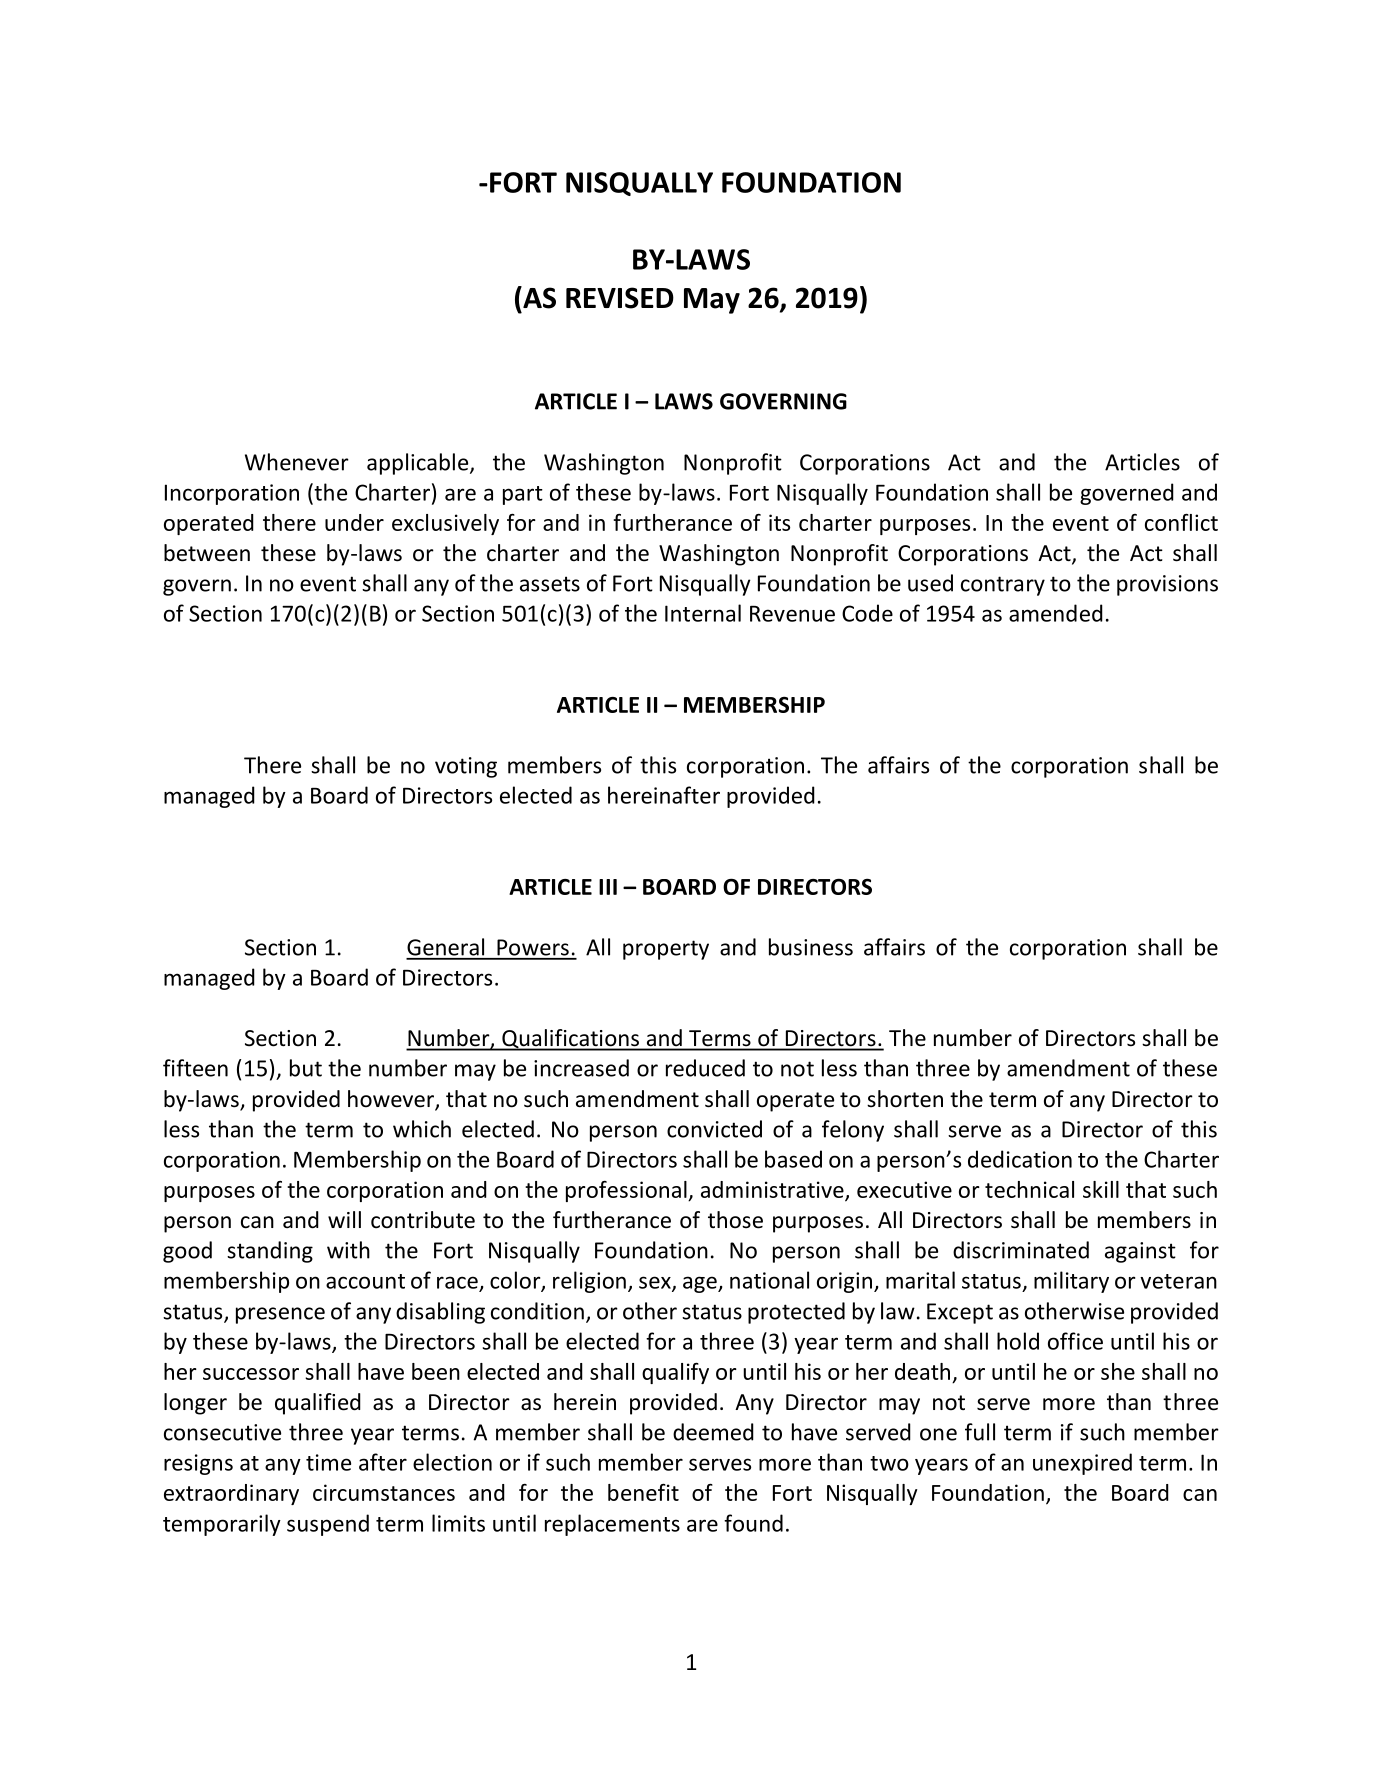  What do you see at coordinates (620, 298) in the page?
I see `REVISED` at bounding box center [620, 298].
